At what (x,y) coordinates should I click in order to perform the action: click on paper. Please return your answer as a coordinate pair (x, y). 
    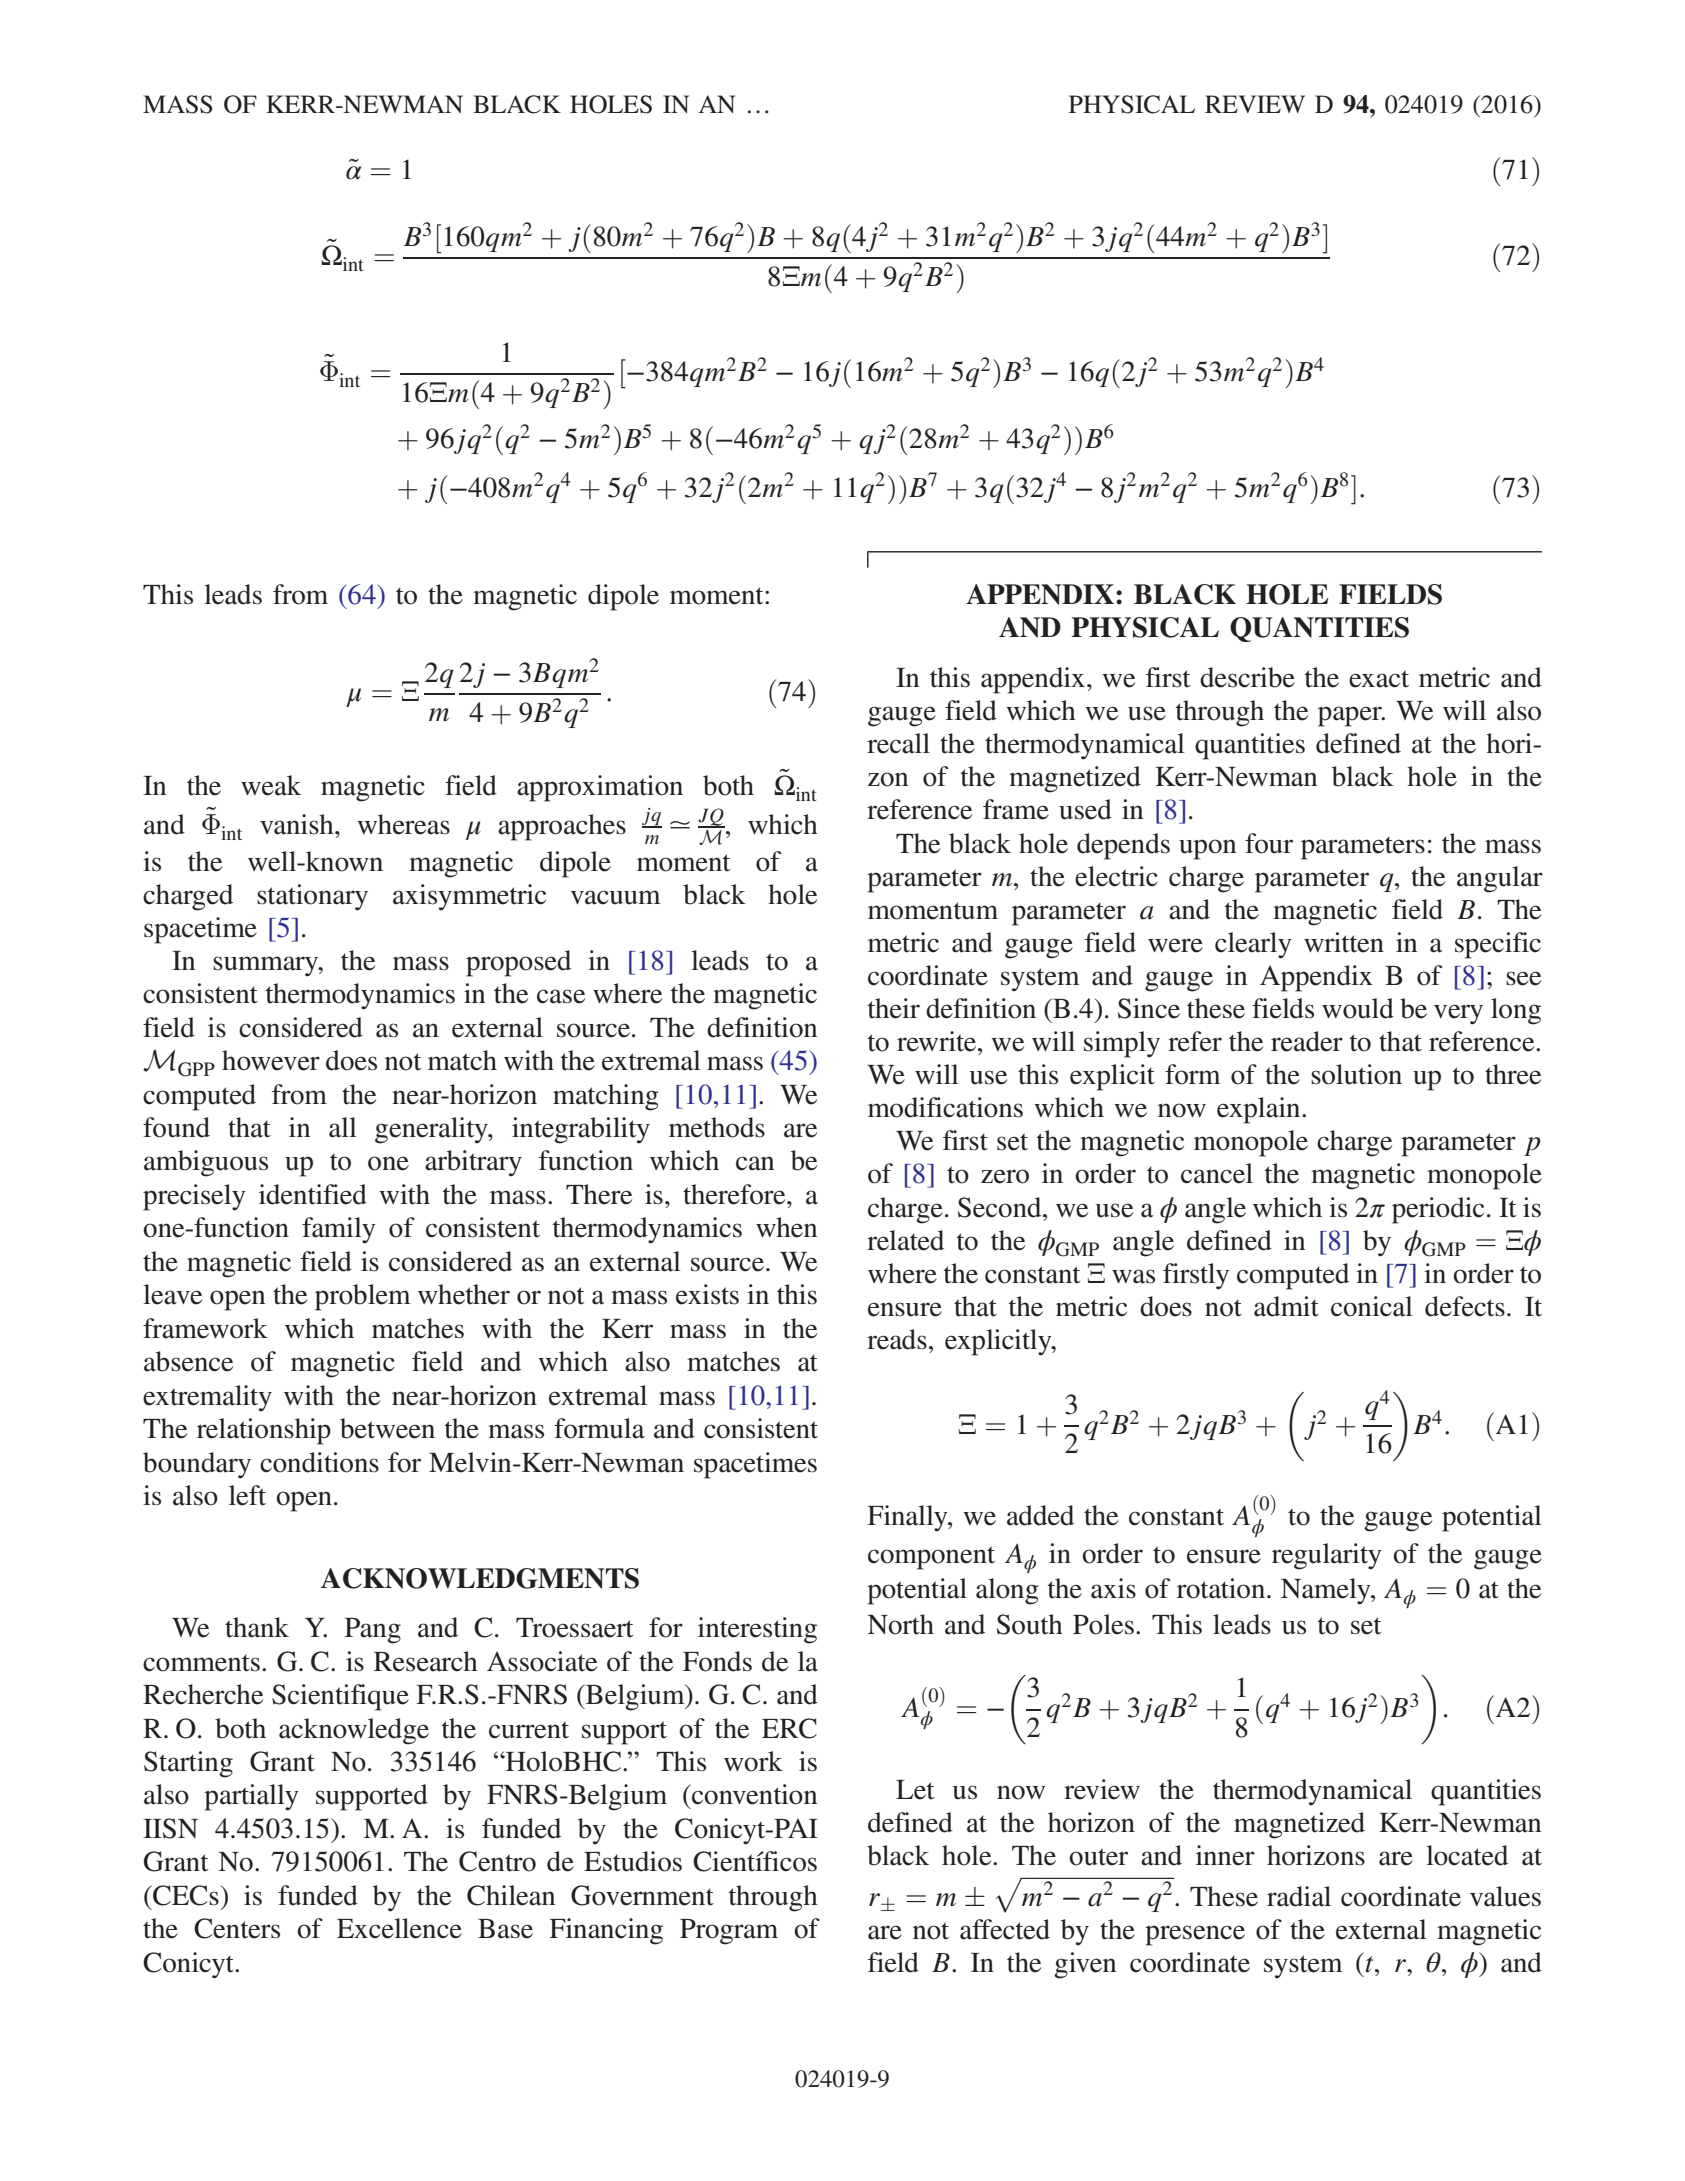
    Looking at the image, I should click on (1351, 716).
